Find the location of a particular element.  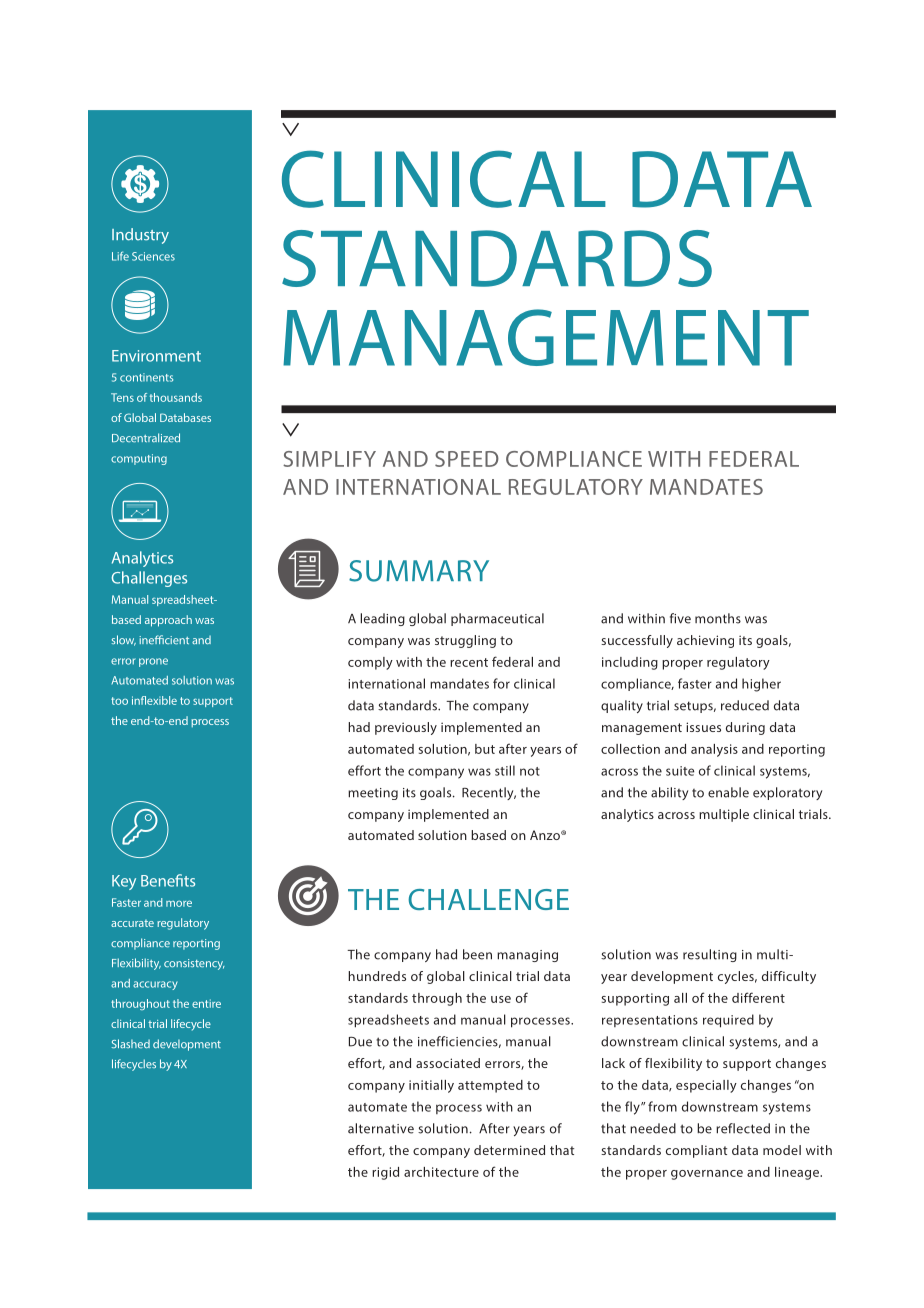

Slashed is located at coordinates (130, 1044).
